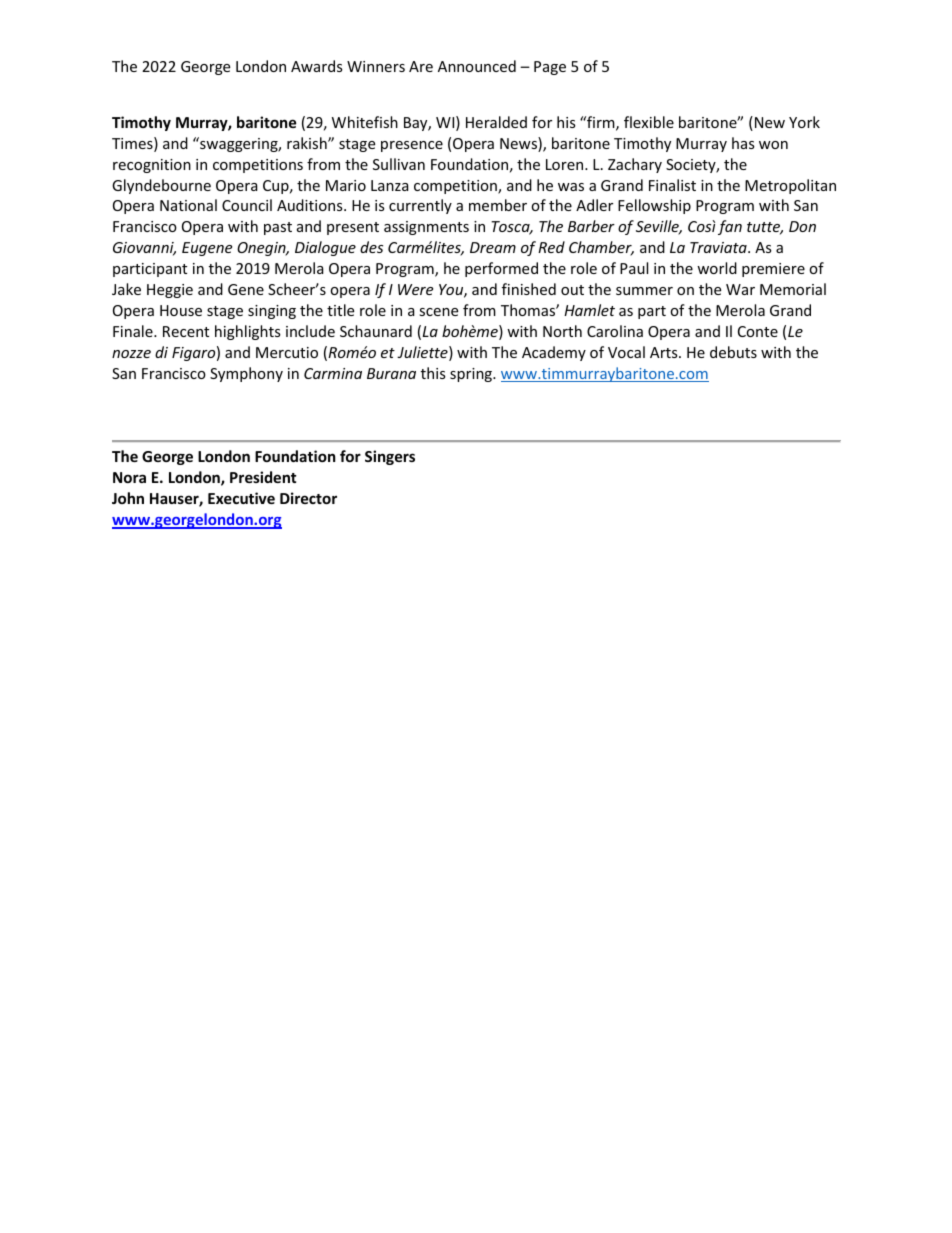  I want to click on Lanza, so click(390, 185).
